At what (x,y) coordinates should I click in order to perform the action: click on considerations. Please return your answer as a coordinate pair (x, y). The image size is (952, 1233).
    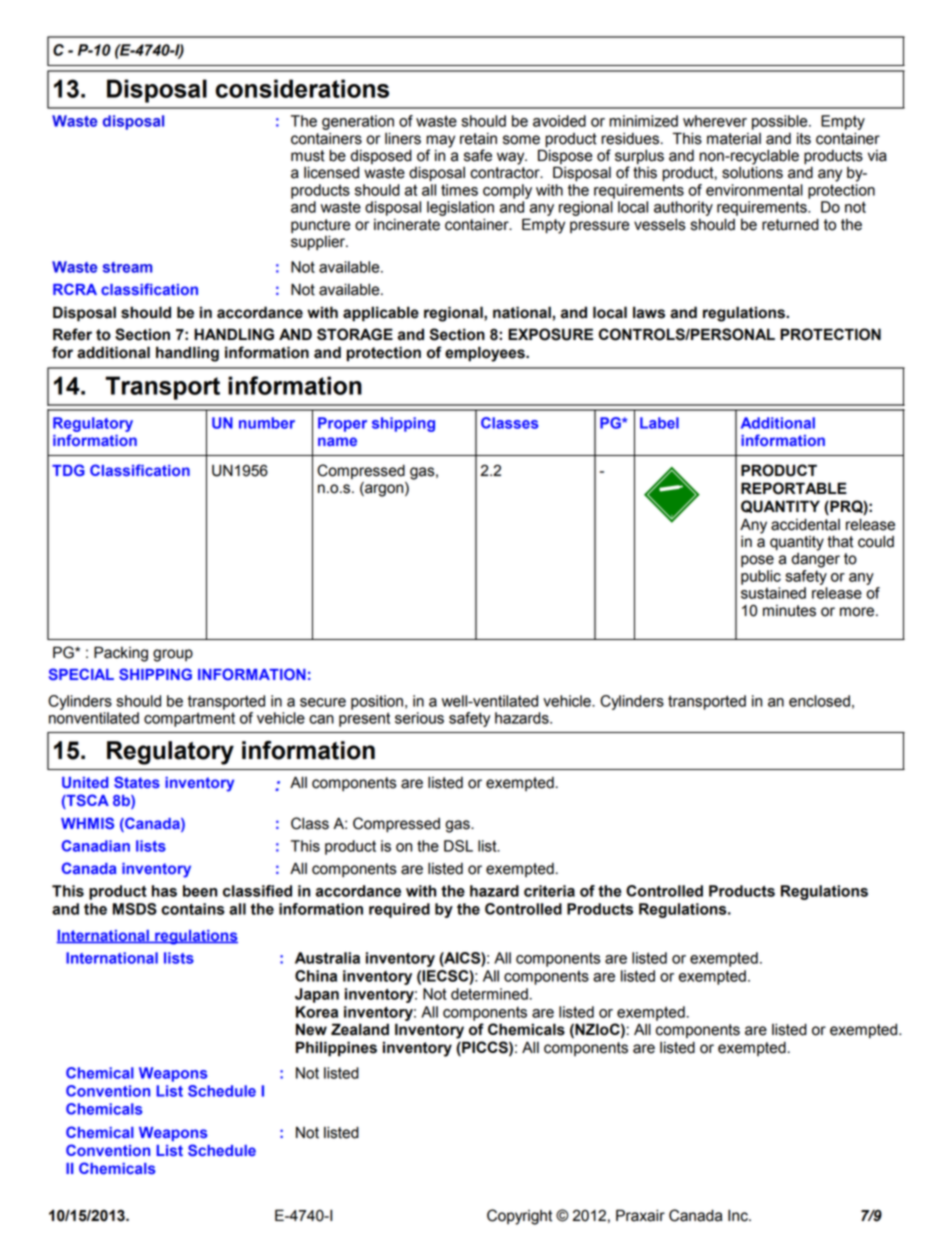
    Looking at the image, I should click on (302, 88).
